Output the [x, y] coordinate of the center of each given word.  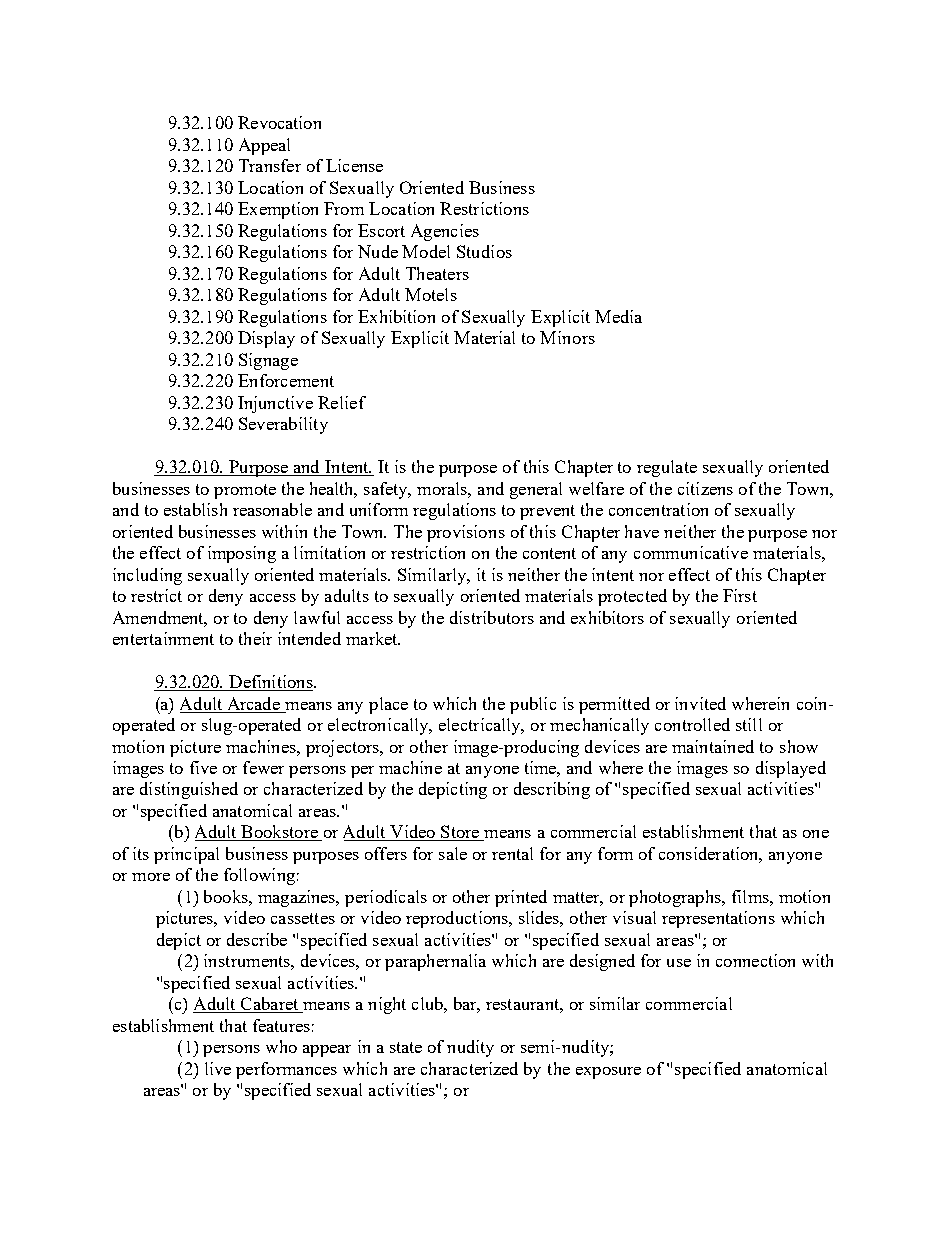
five [203, 767]
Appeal [264, 146]
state [406, 1047]
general [536, 490]
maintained [713, 746]
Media [618, 316]
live [218, 1068]
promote [245, 491]
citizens [705, 488]
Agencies [445, 232]
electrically [481, 726]
